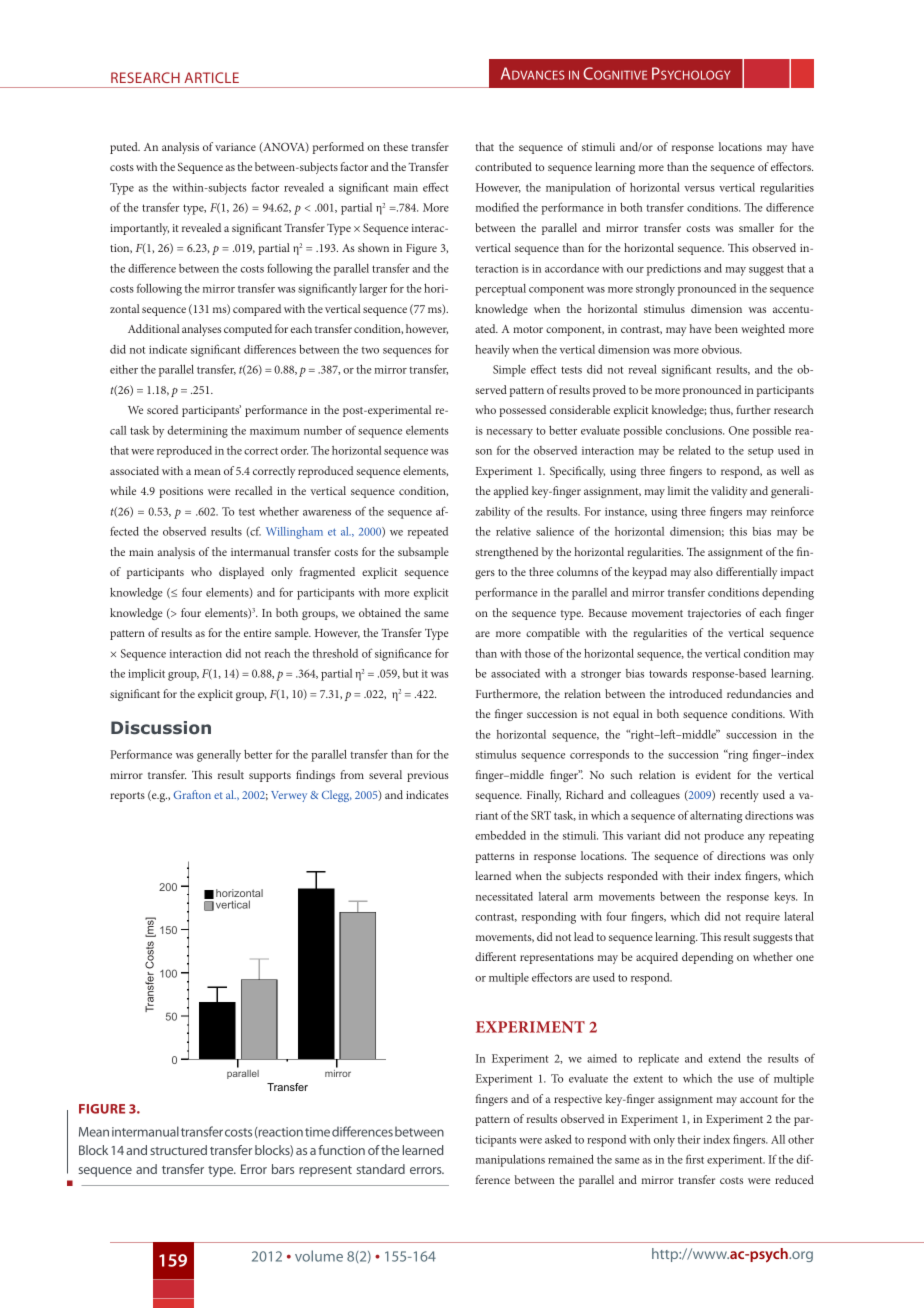 The height and width of the image is (1308, 924). I want to click on contributed, so click(503, 166).
